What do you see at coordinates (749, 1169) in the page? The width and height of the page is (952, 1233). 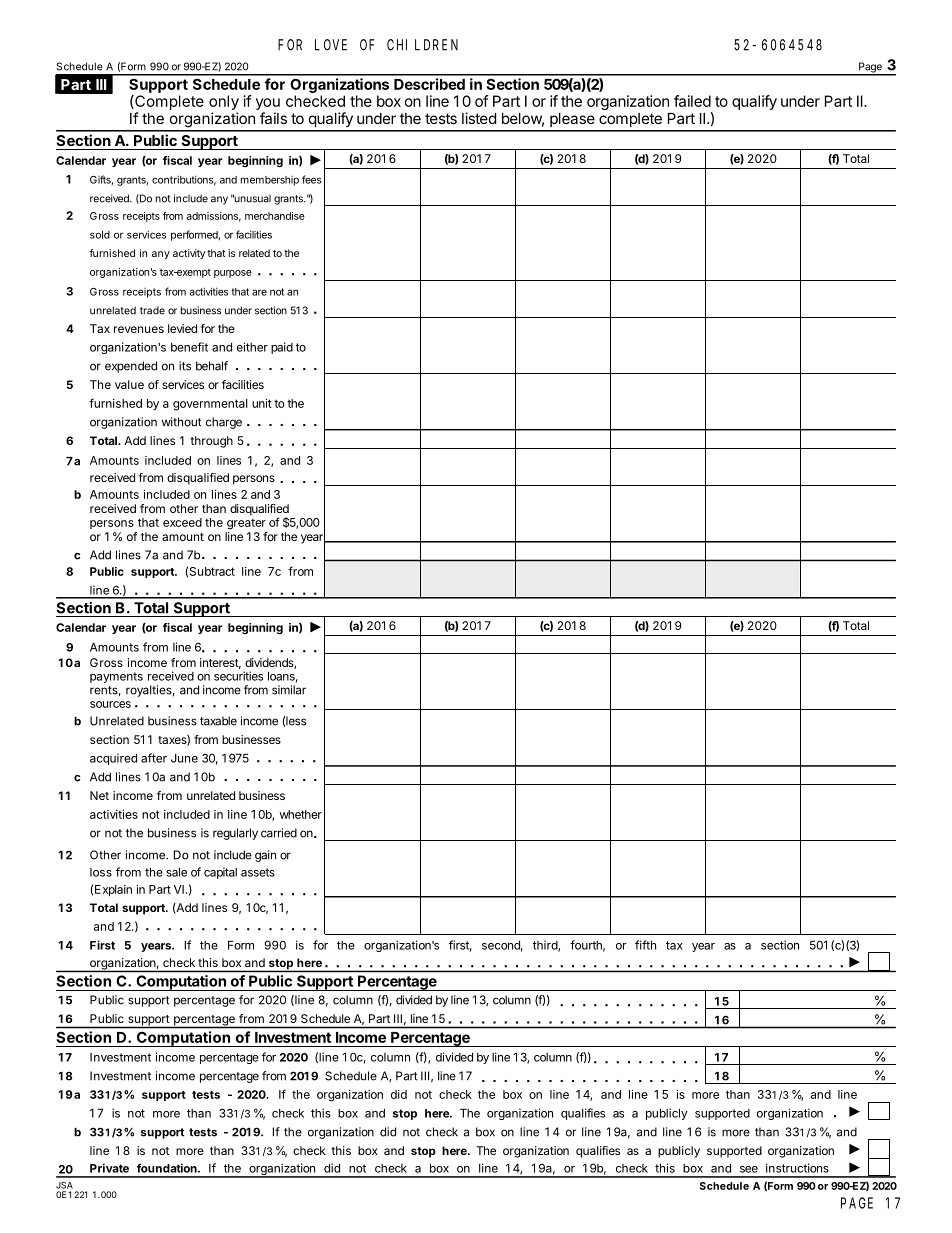 I see `see` at bounding box center [749, 1169].
